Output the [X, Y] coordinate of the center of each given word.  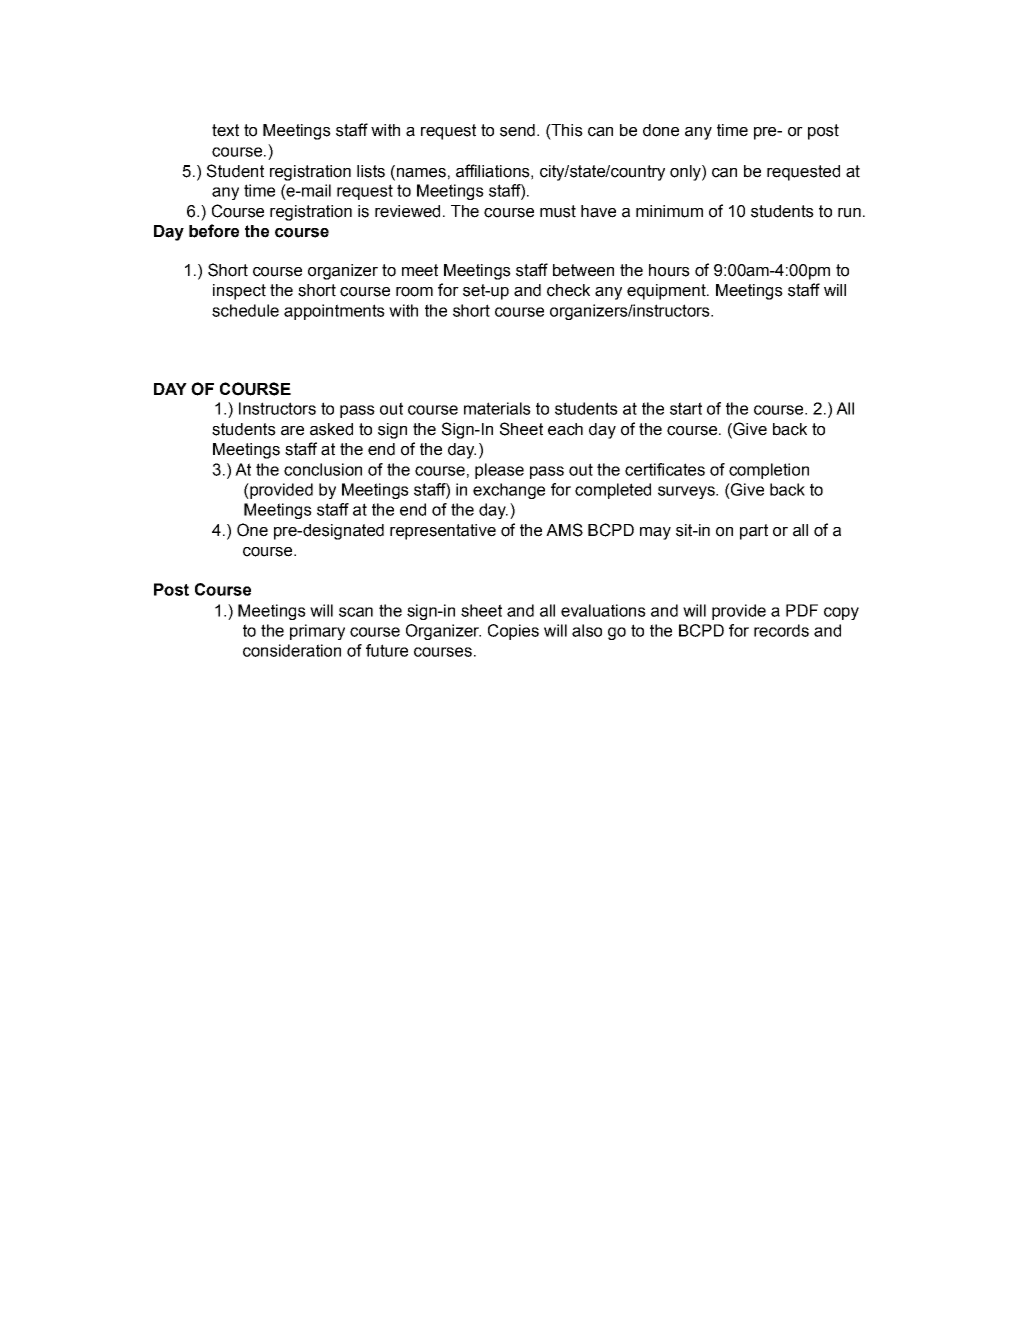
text [225, 130]
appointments [334, 312]
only [686, 173]
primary [317, 632]
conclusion [323, 469]
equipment [667, 292]
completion [769, 471]
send [517, 130]
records [781, 630]
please [499, 471]
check [568, 290]
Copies [513, 632]
